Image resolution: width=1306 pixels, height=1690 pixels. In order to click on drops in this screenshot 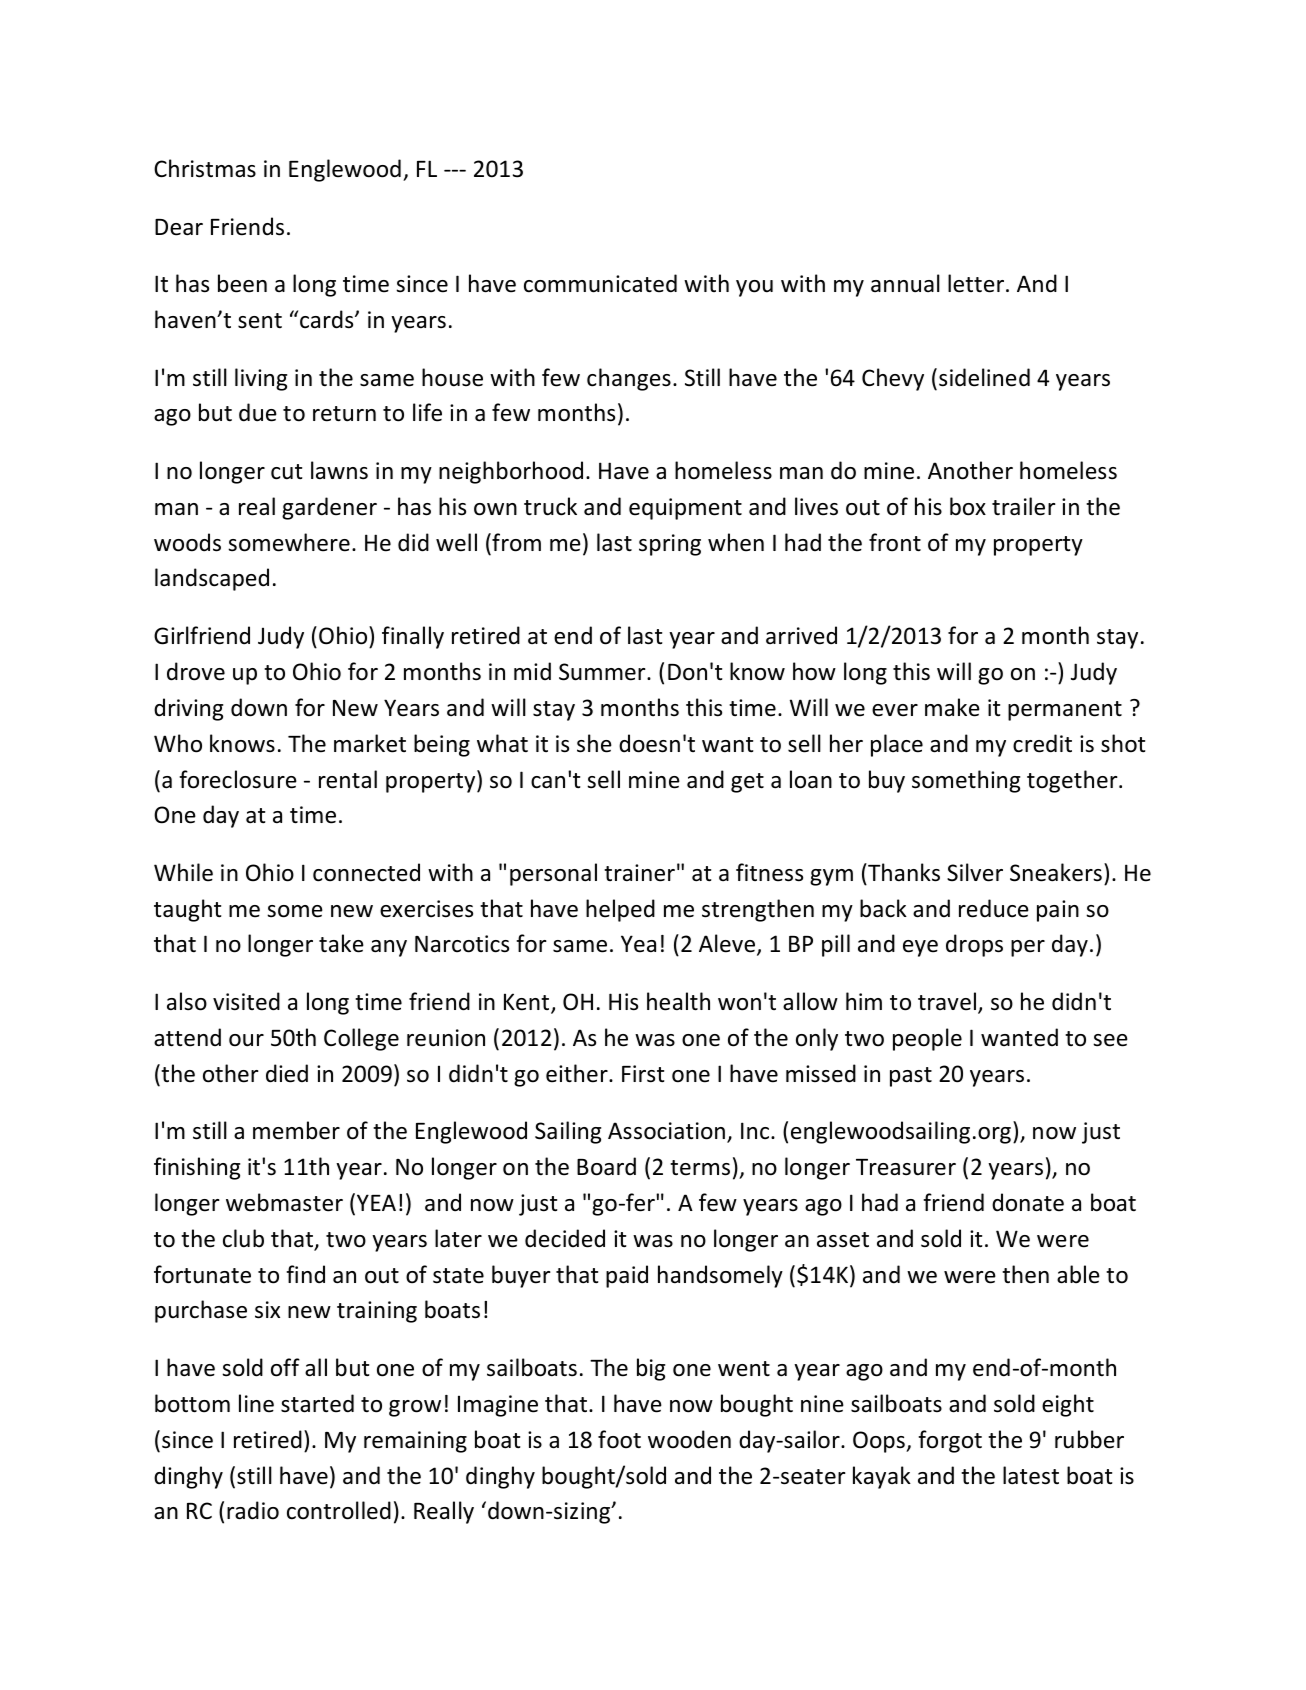, I will do `click(974, 945)`.
